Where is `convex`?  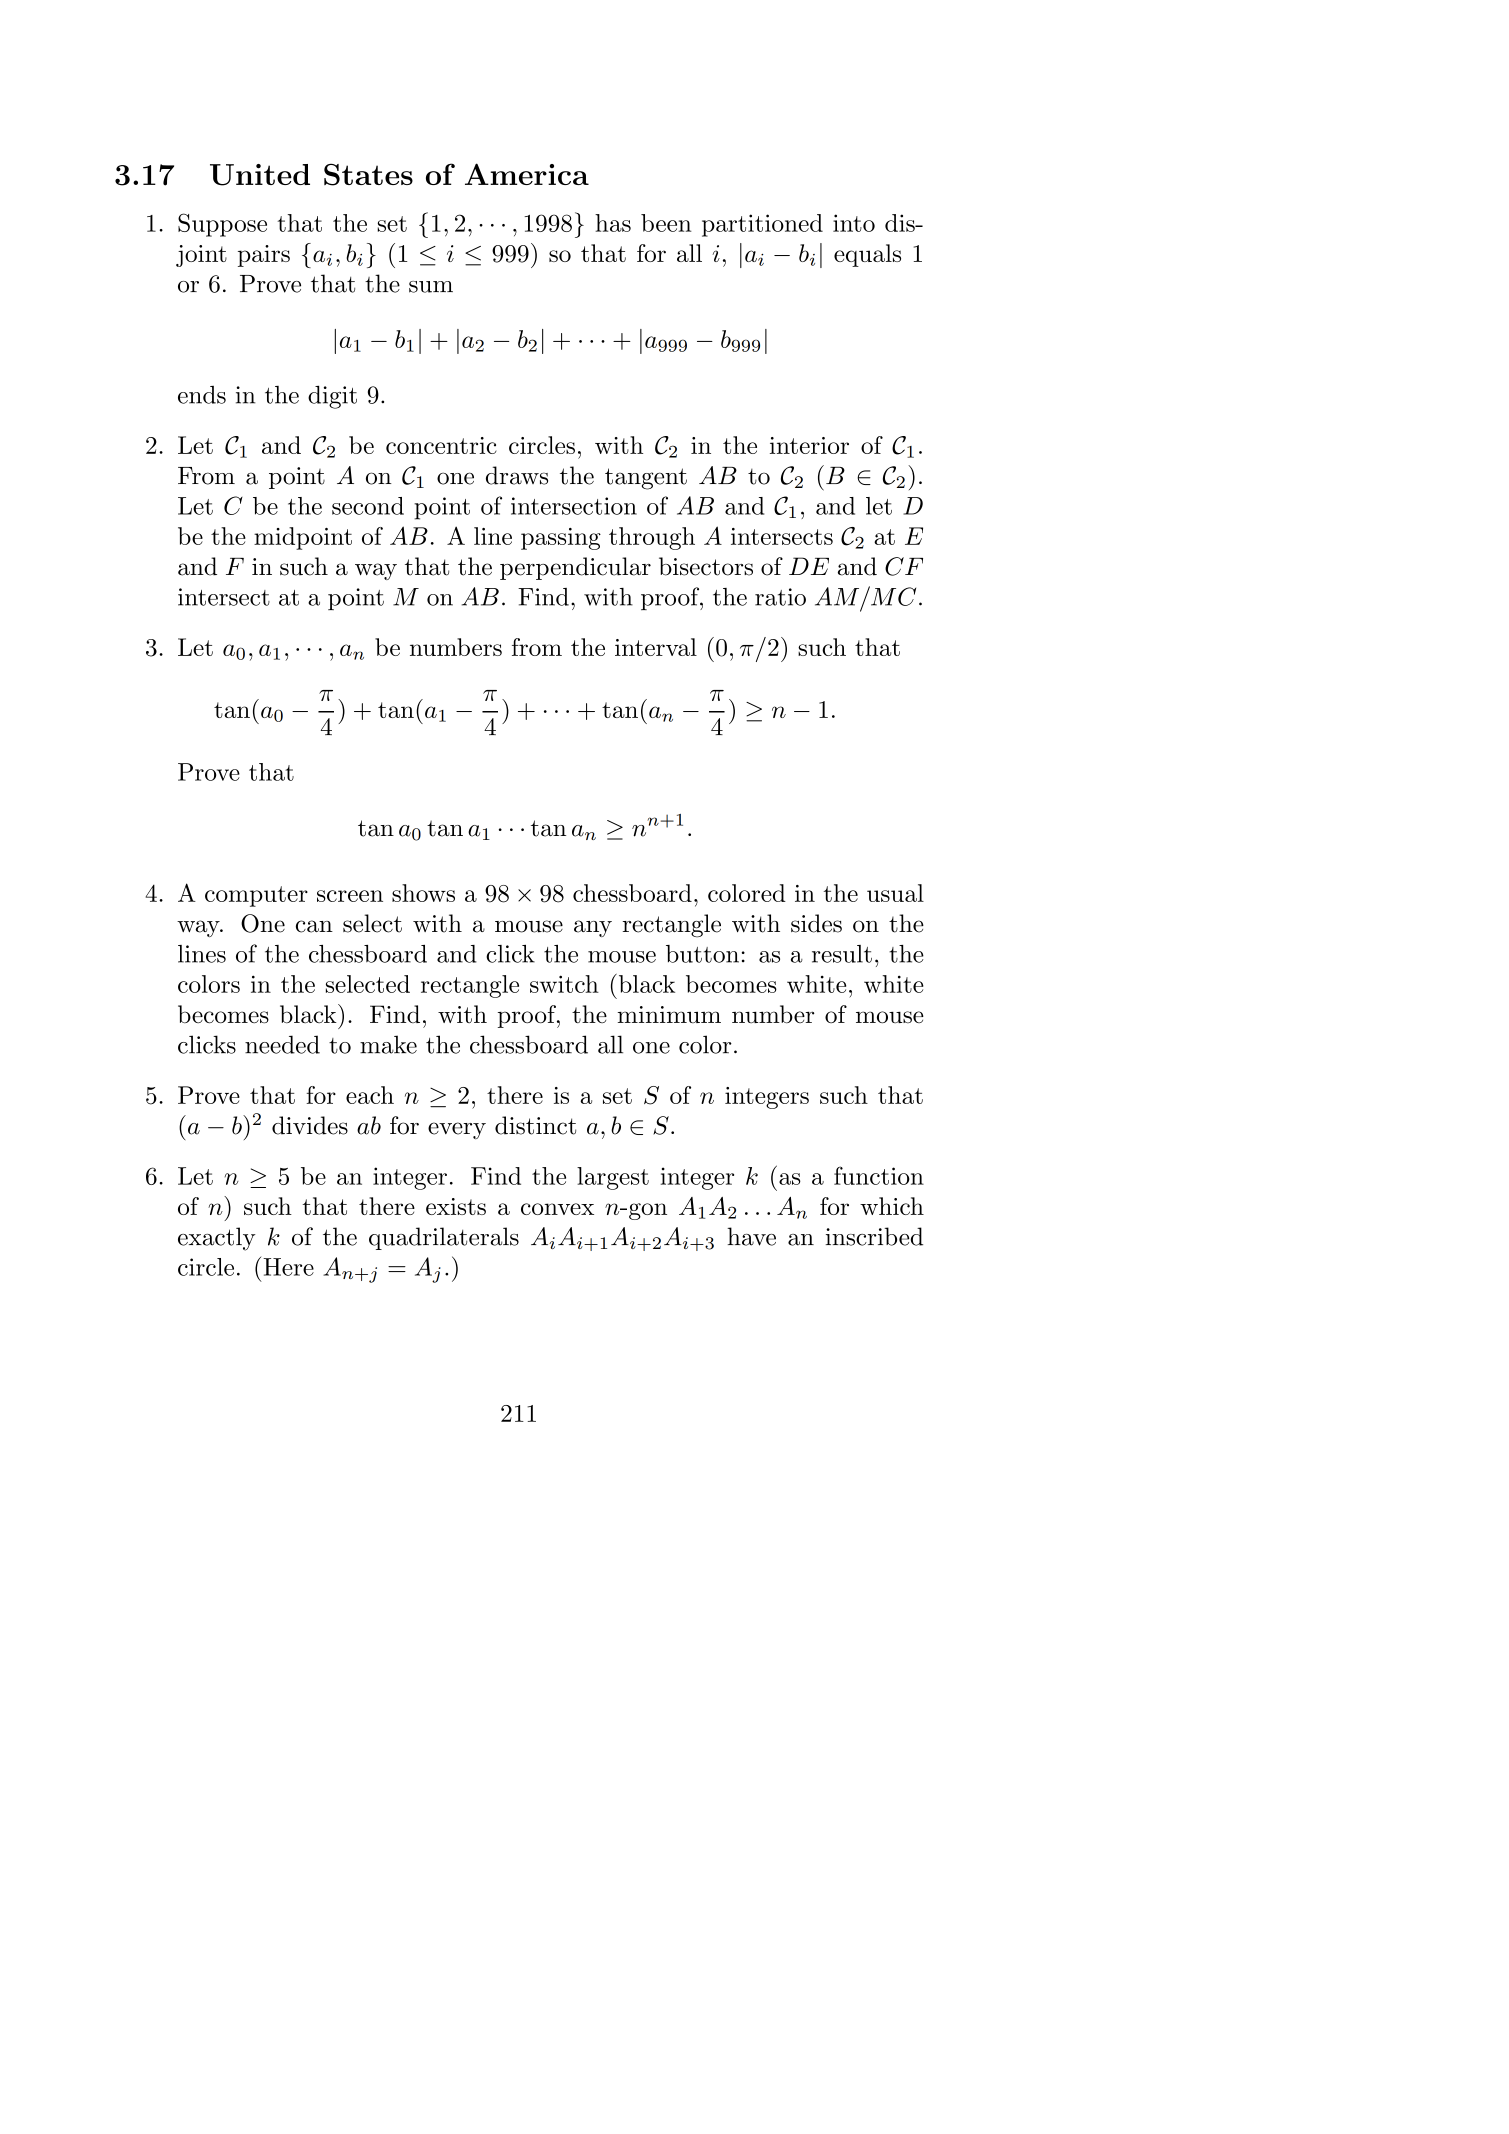
convex is located at coordinates (557, 1209).
